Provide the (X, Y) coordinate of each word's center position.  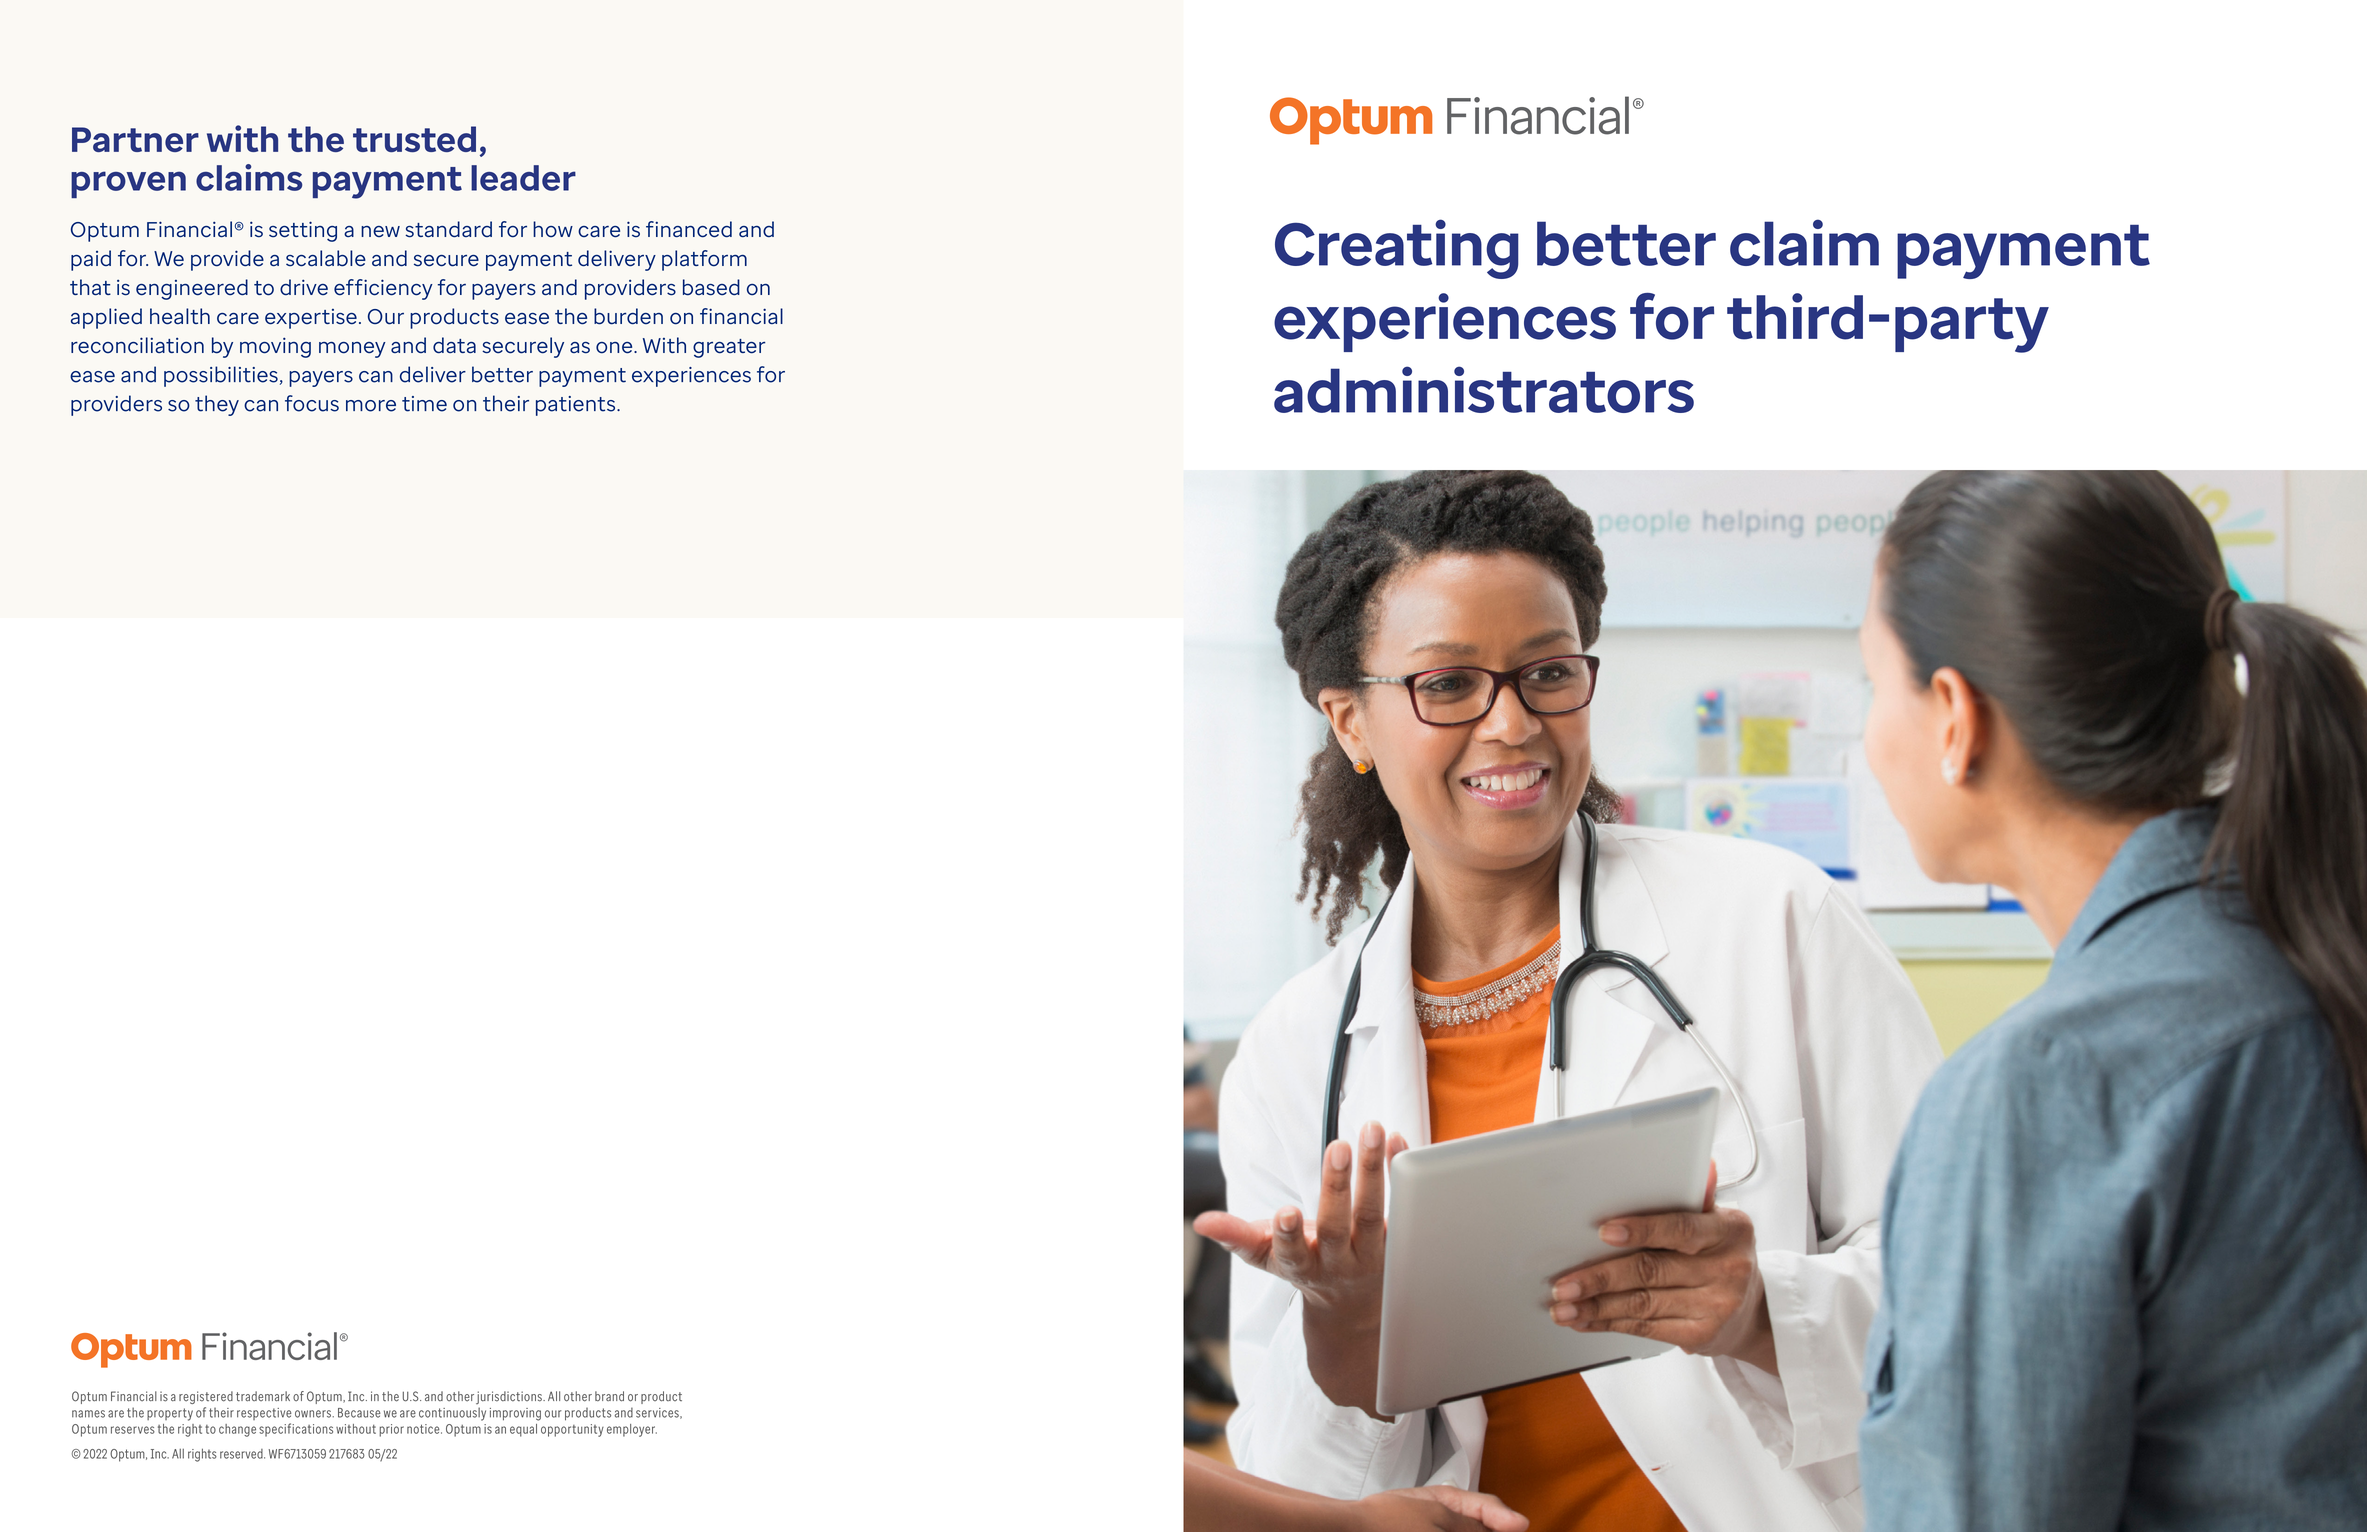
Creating (1397, 249)
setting (303, 231)
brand (609, 1396)
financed (689, 229)
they (217, 405)
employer (632, 1430)
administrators (1484, 389)
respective (264, 1414)
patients (577, 406)
